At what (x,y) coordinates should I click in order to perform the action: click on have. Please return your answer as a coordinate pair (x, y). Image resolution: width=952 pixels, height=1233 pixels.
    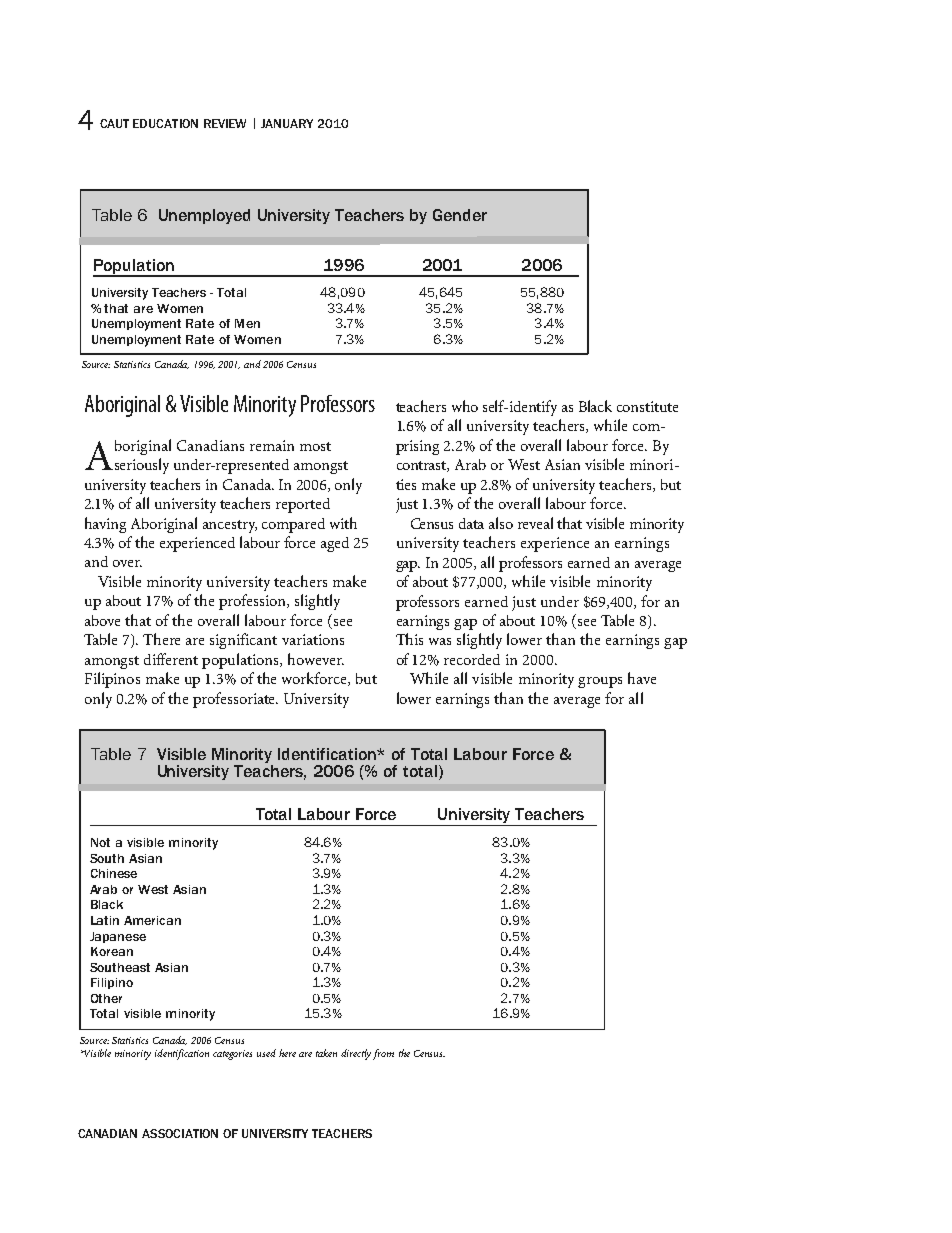
    Looking at the image, I should click on (642, 678).
